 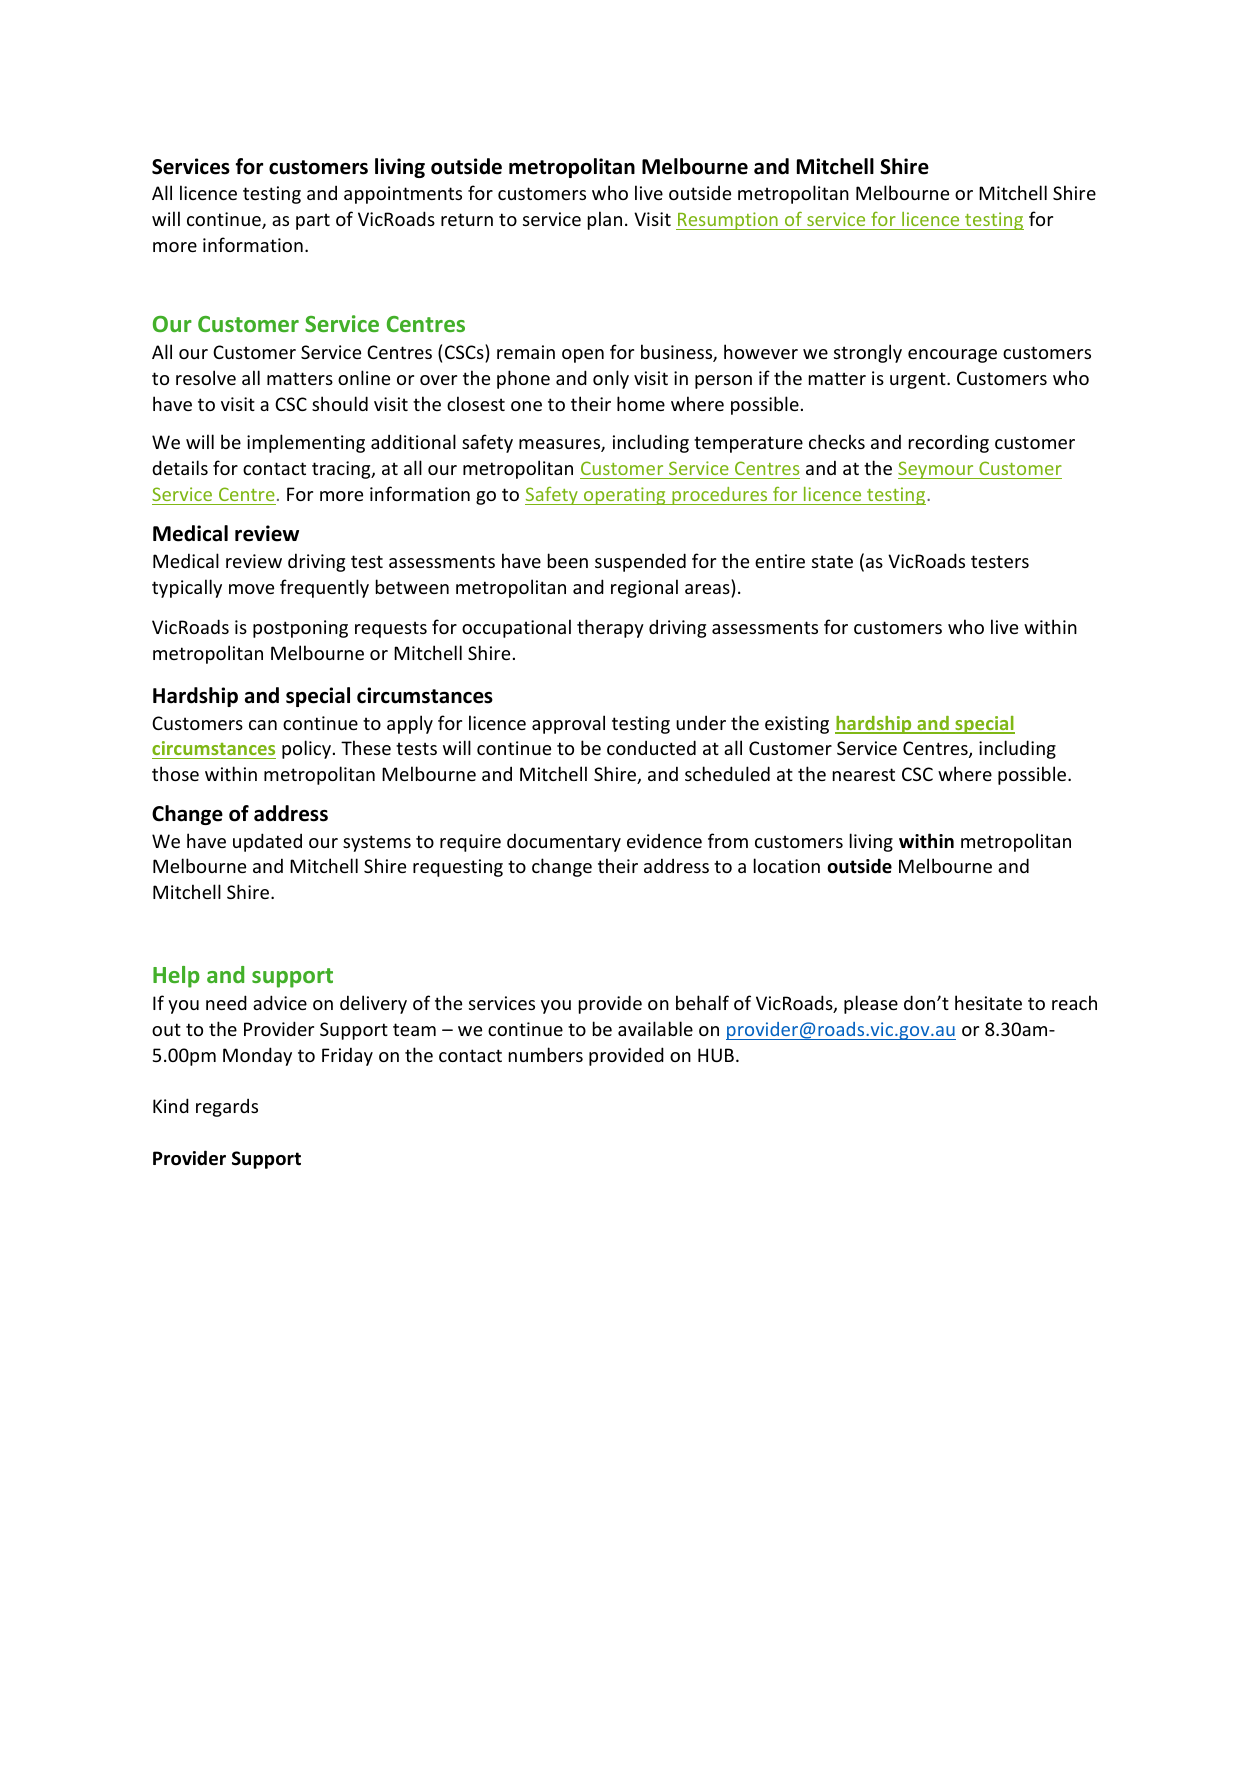 I want to click on postponing, so click(x=300, y=629).
